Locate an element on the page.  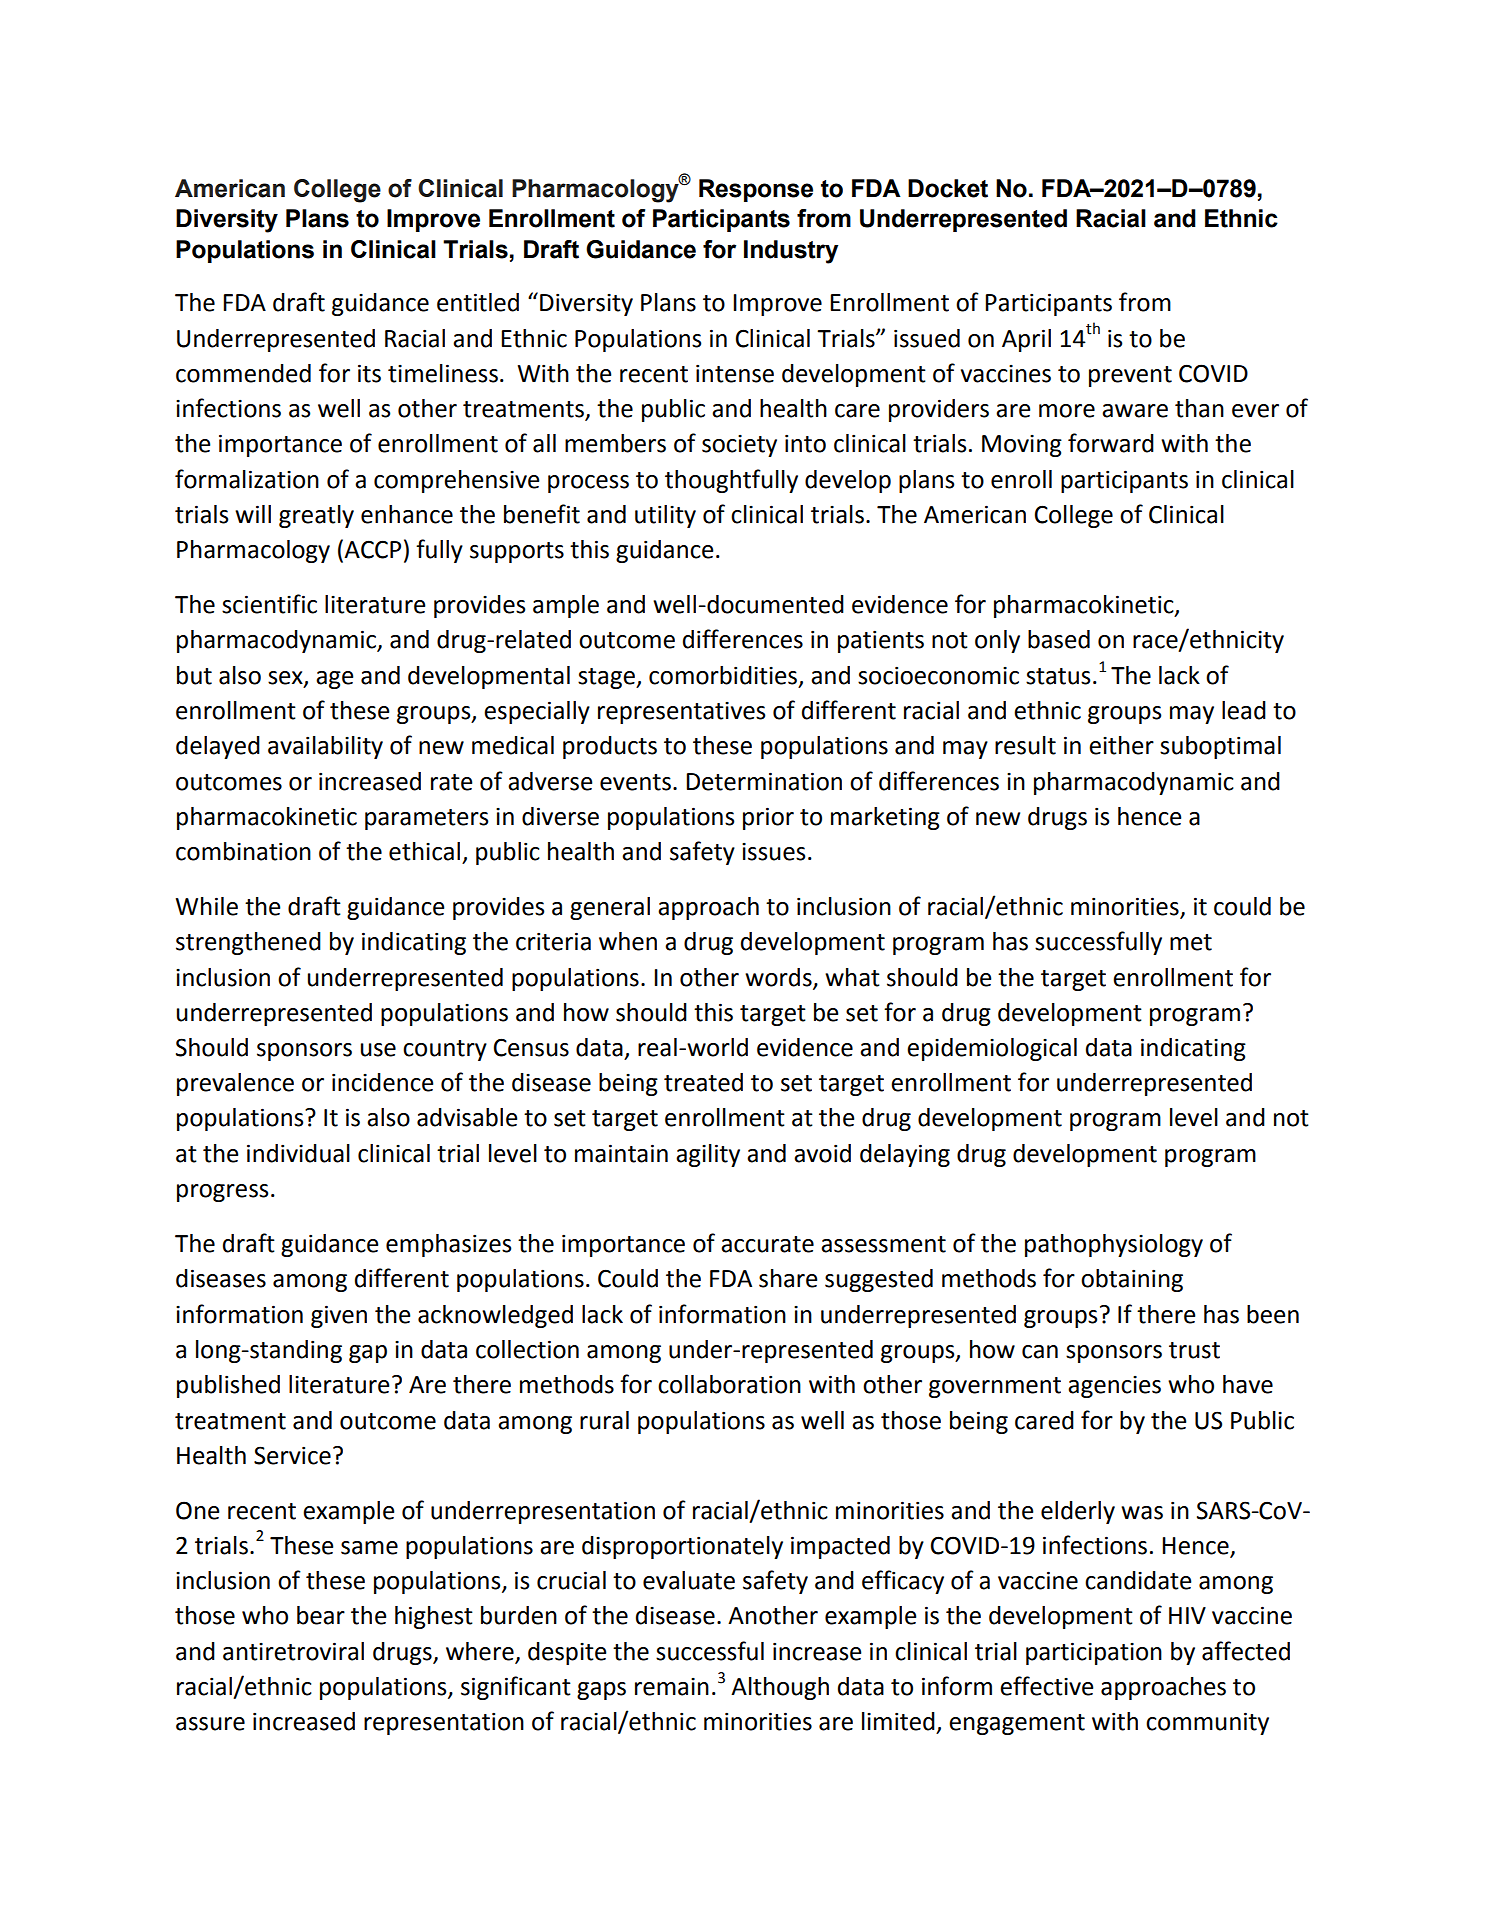
entitled is located at coordinates (478, 302).
